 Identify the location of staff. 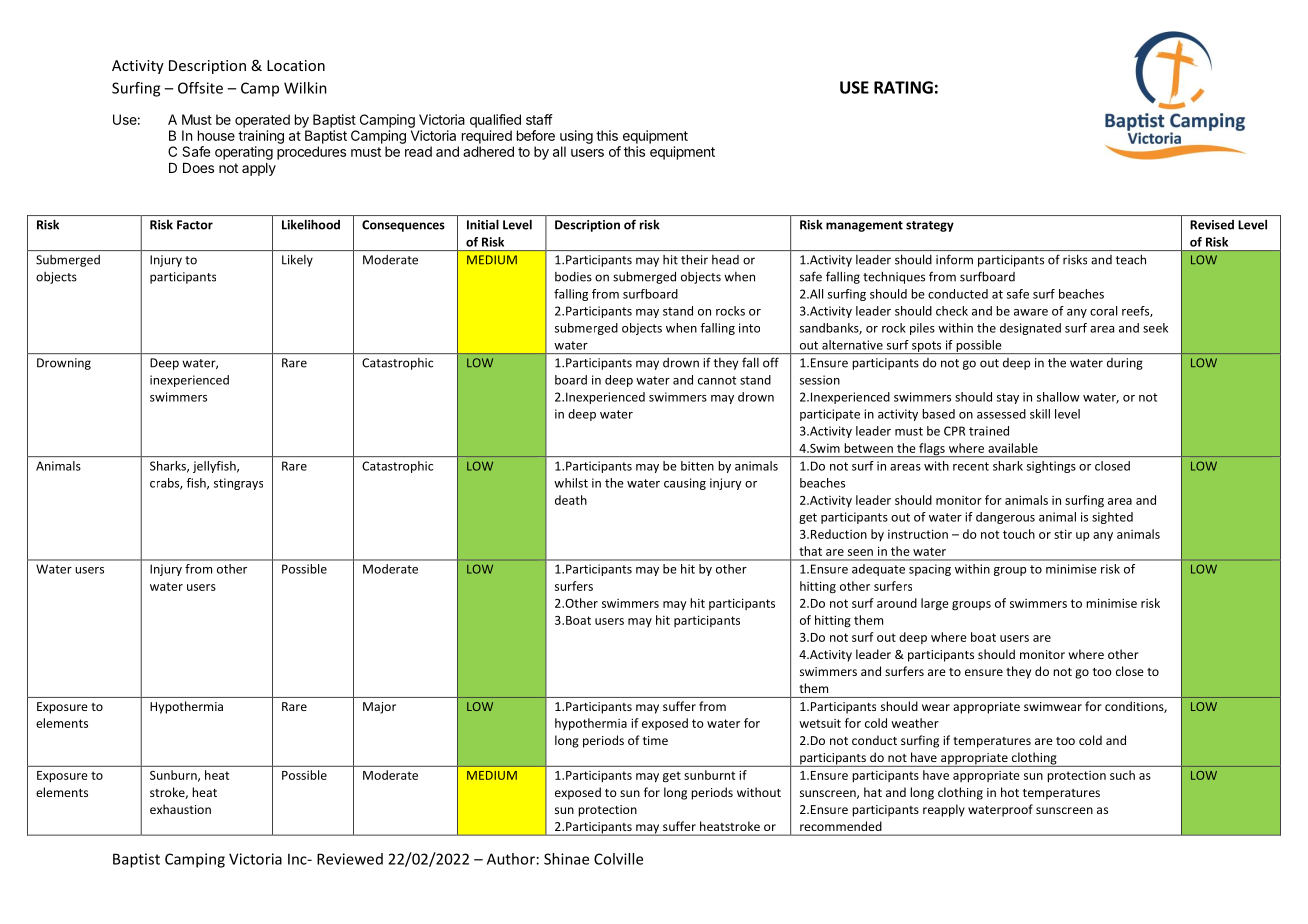
(539, 119).
